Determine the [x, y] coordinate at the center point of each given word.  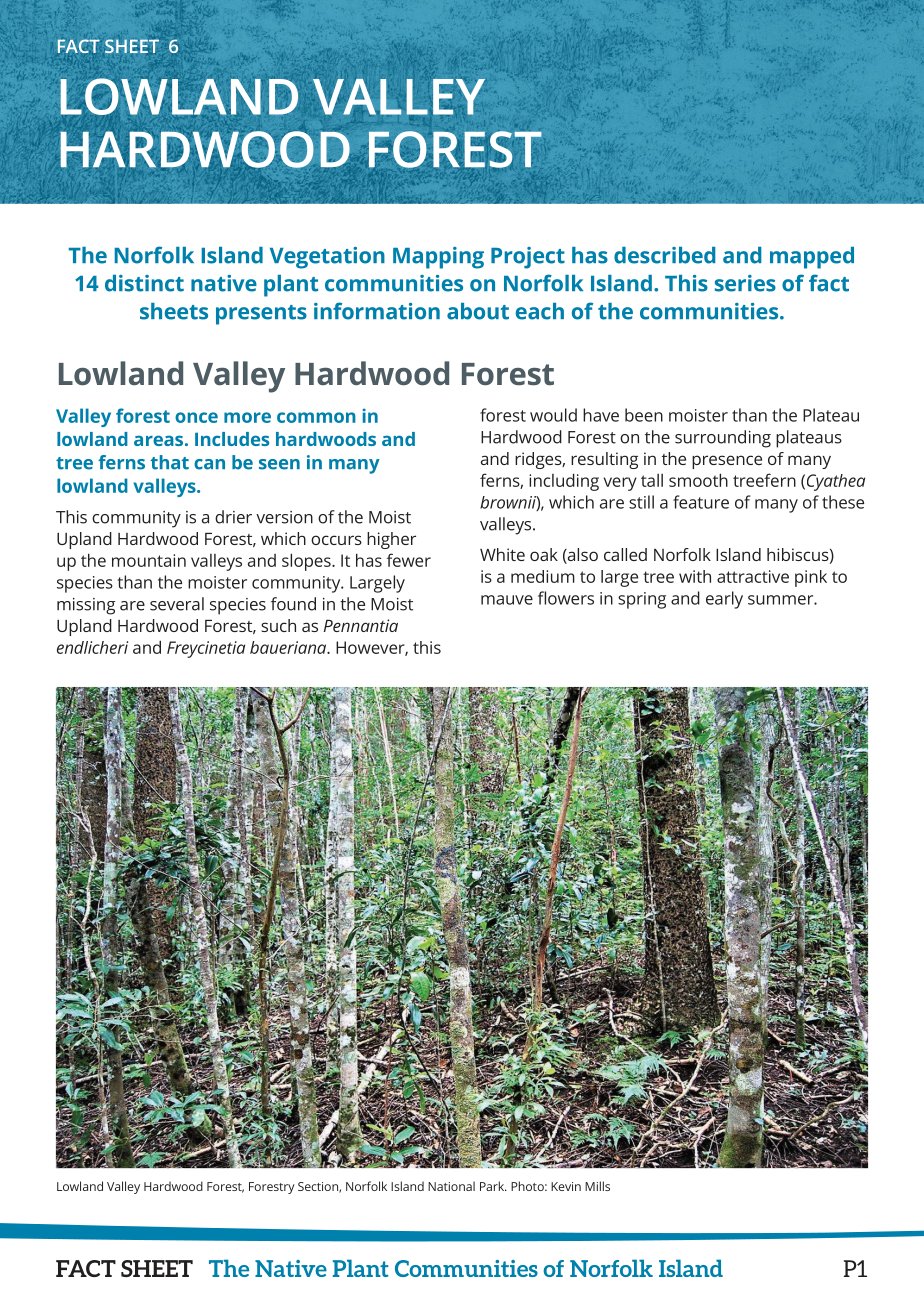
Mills [597, 1186]
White [502, 554]
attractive [753, 576]
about [478, 311]
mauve [507, 600]
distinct [144, 283]
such [278, 625]
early [724, 600]
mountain [149, 560]
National [451, 1186]
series [745, 283]
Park [493, 1186]
